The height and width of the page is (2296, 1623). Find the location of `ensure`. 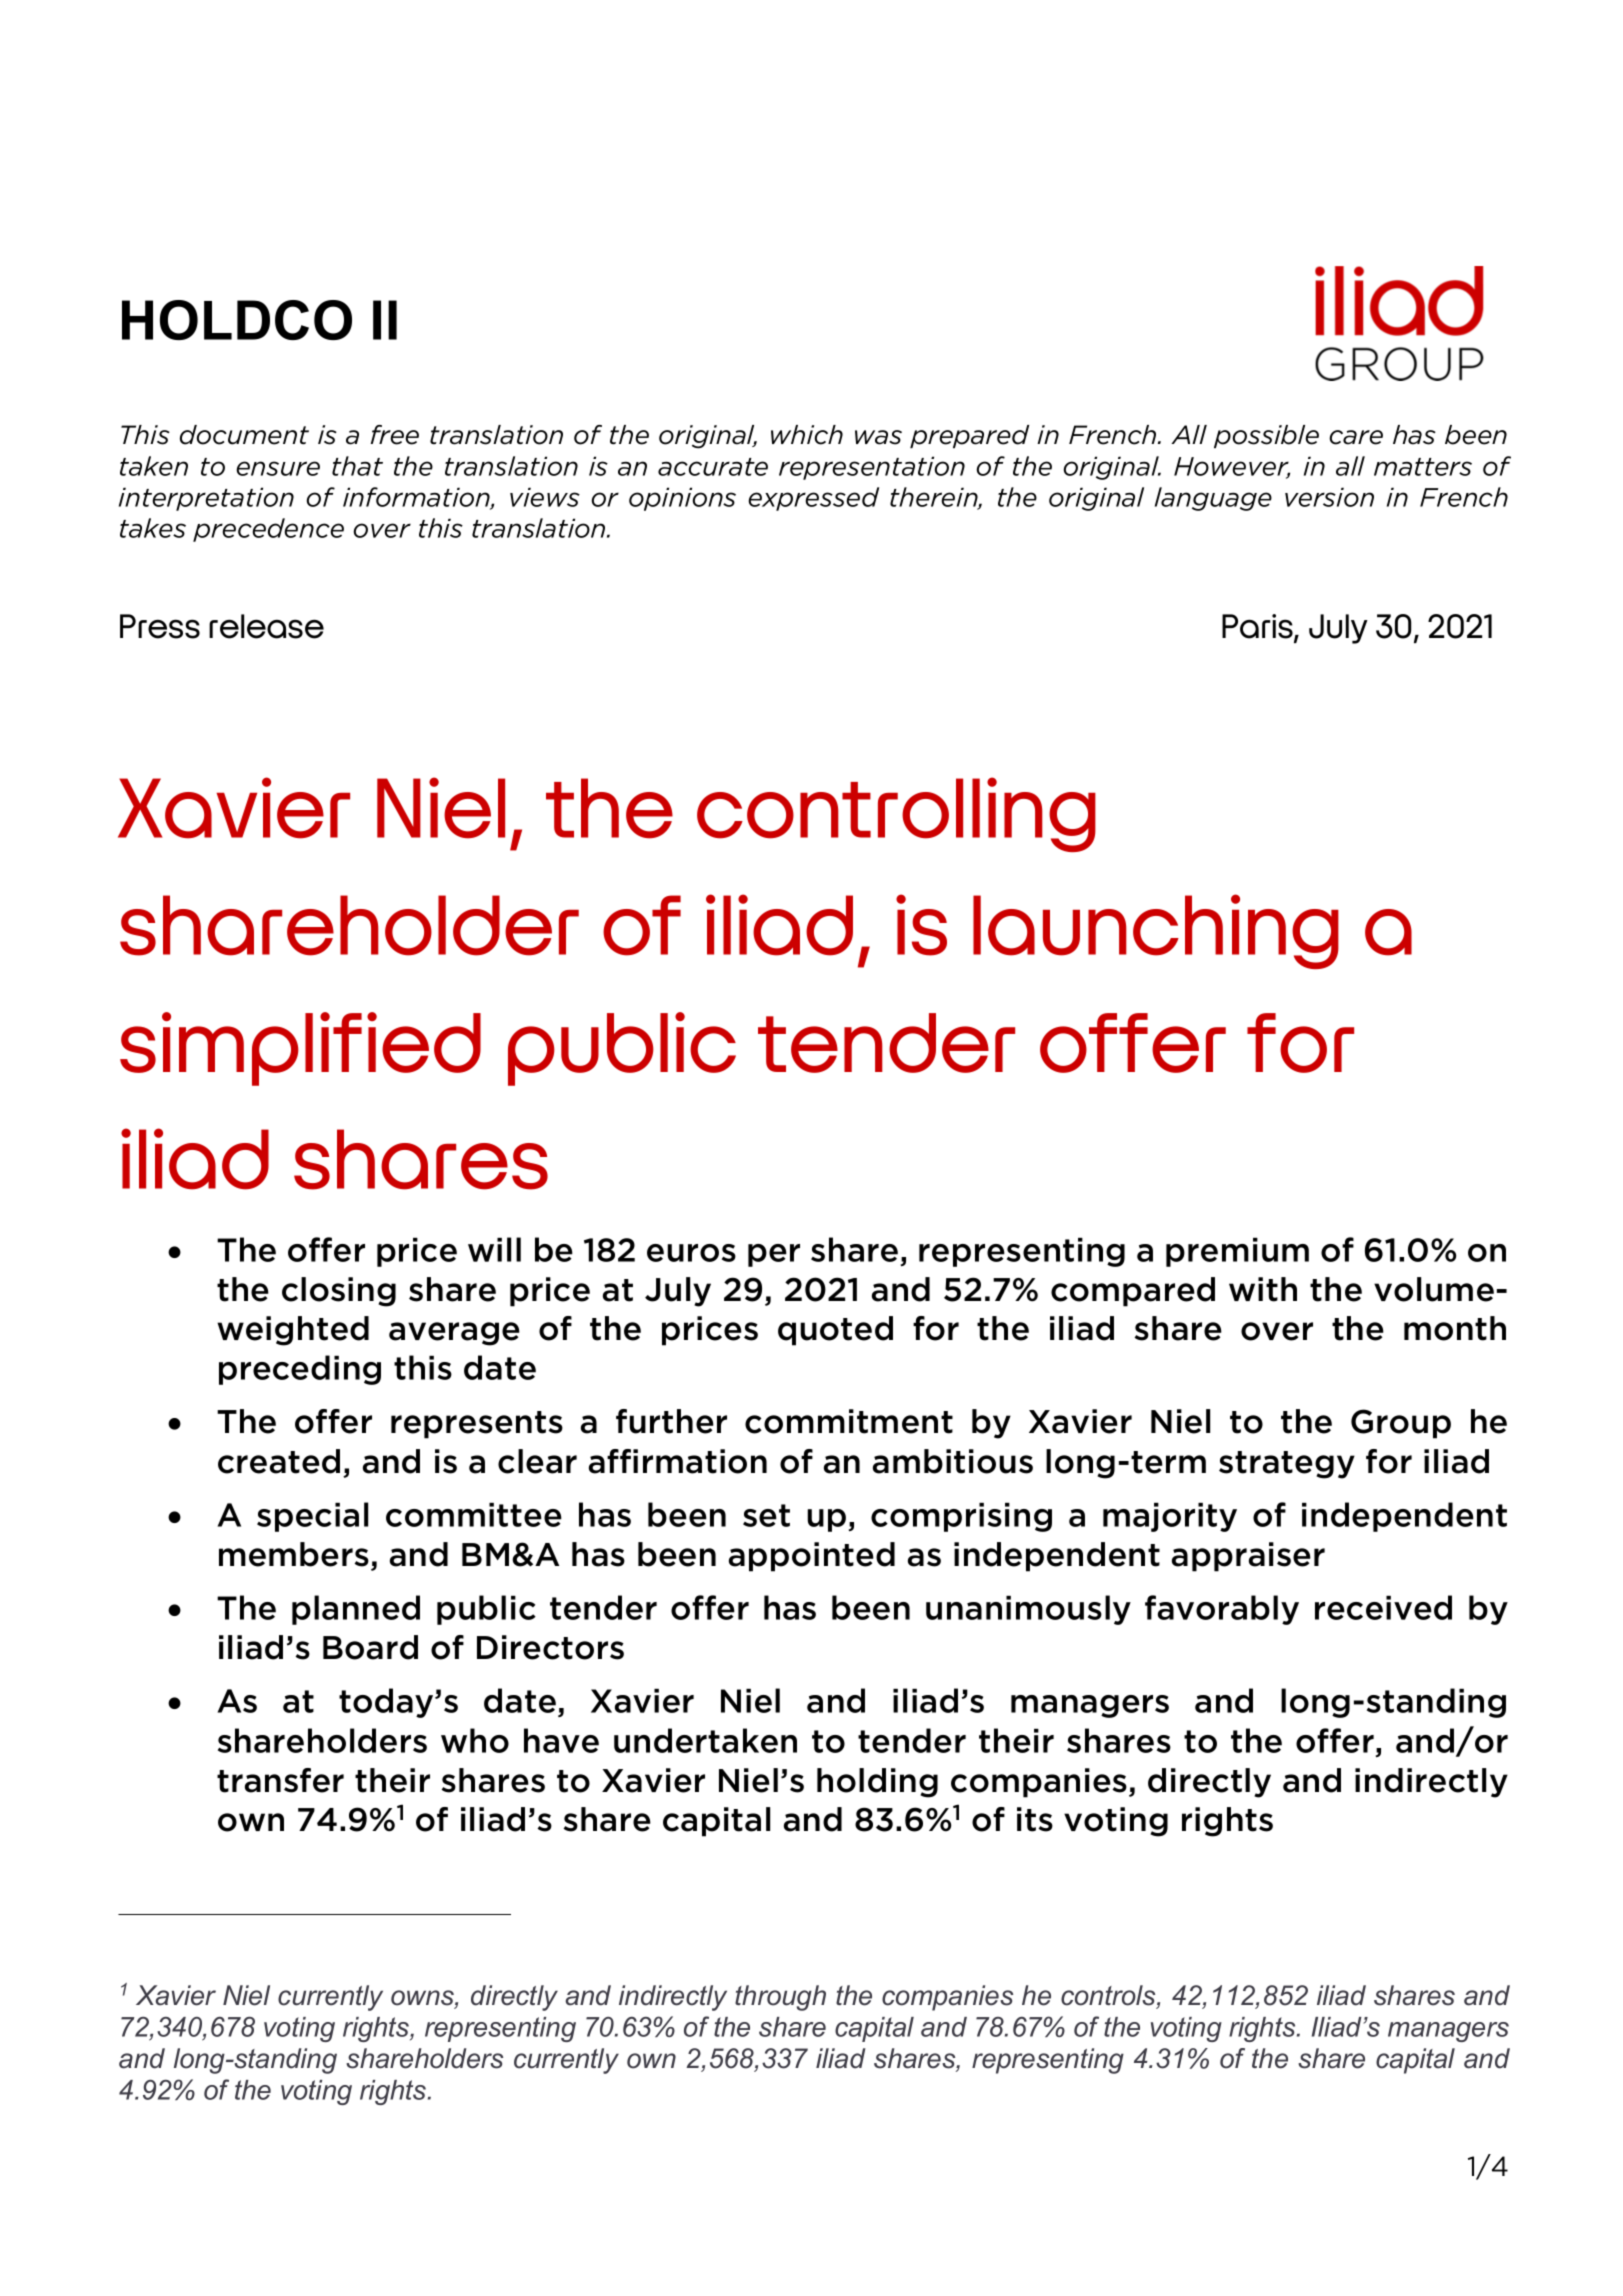

ensure is located at coordinates (278, 468).
